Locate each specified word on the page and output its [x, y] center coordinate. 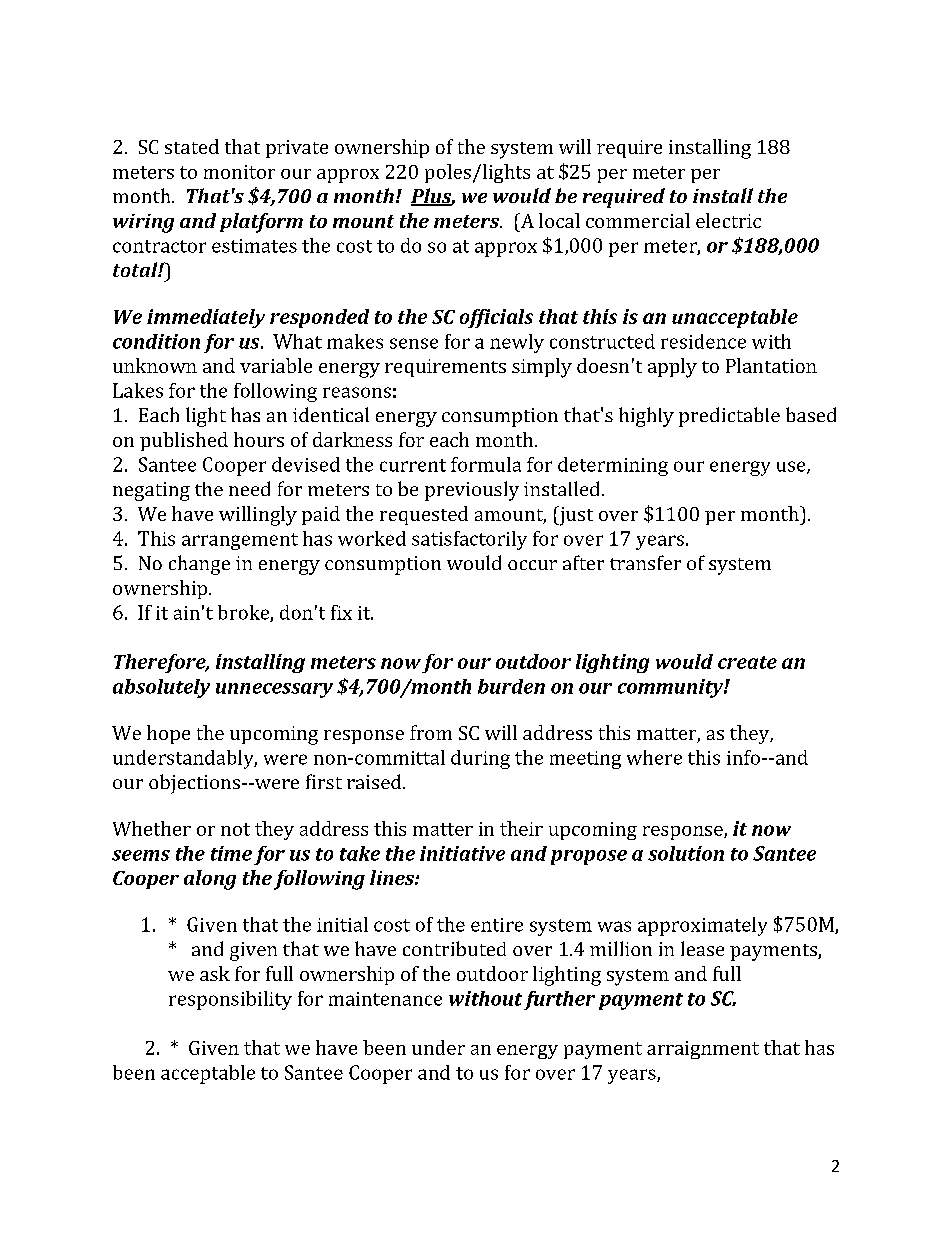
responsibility [230, 1000]
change [199, 565]
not [235, 829]
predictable [729, 417]
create [747, 662]
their [521, 828]
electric [728, 220]
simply [542, 368]
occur [532, 565]
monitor [239, 172]
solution [686, 853]
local [559, 220]
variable [276, 365]
